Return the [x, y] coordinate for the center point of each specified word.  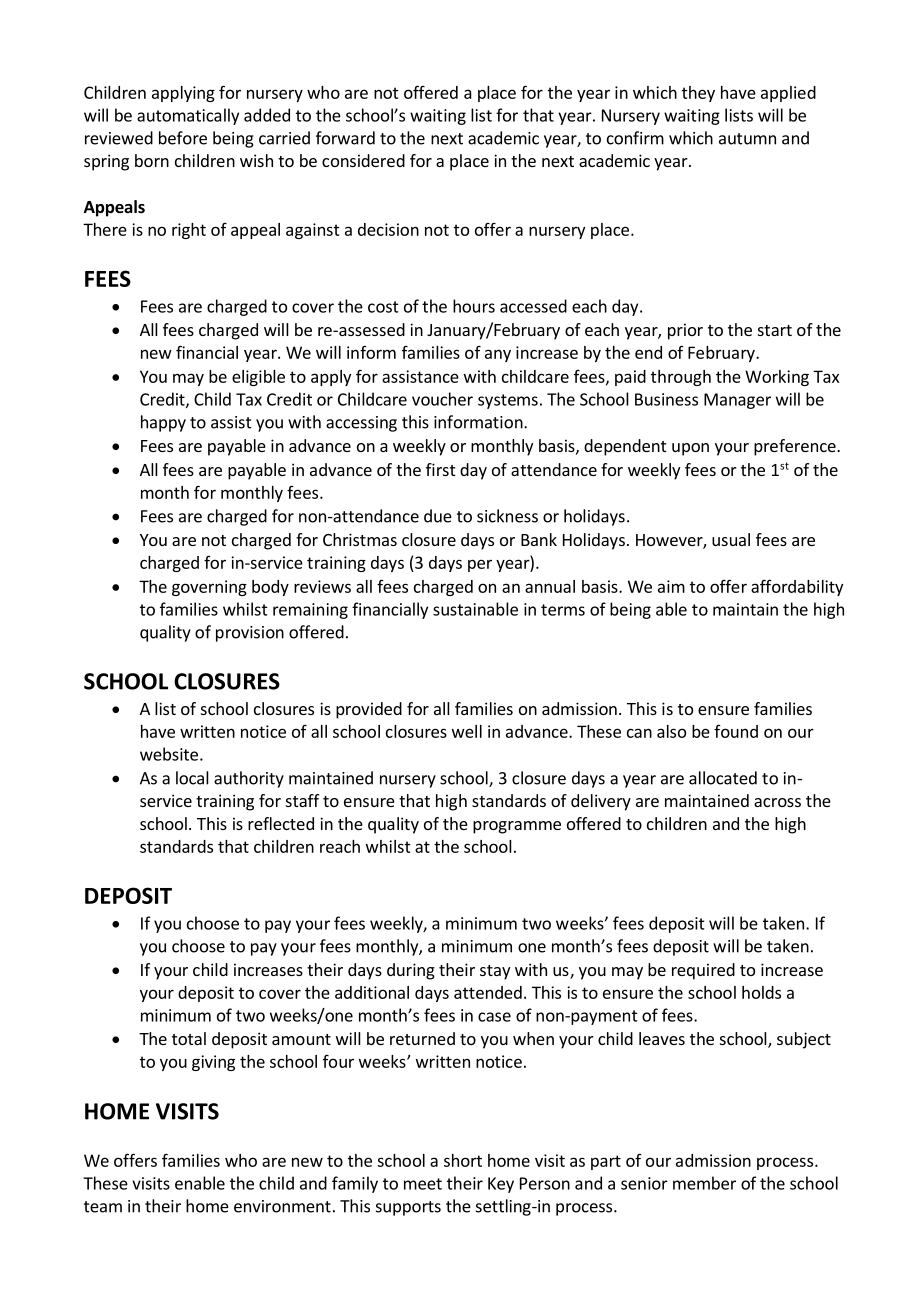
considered [363, 160]
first [440, 469]
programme [517, 827]
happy [163, 423]
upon [690, 449]
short [463, 1160]
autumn [747, 139]
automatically [188, 116]
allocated [723, 778]
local [192, 778]
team [103, 1207]
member [704, 1183]
